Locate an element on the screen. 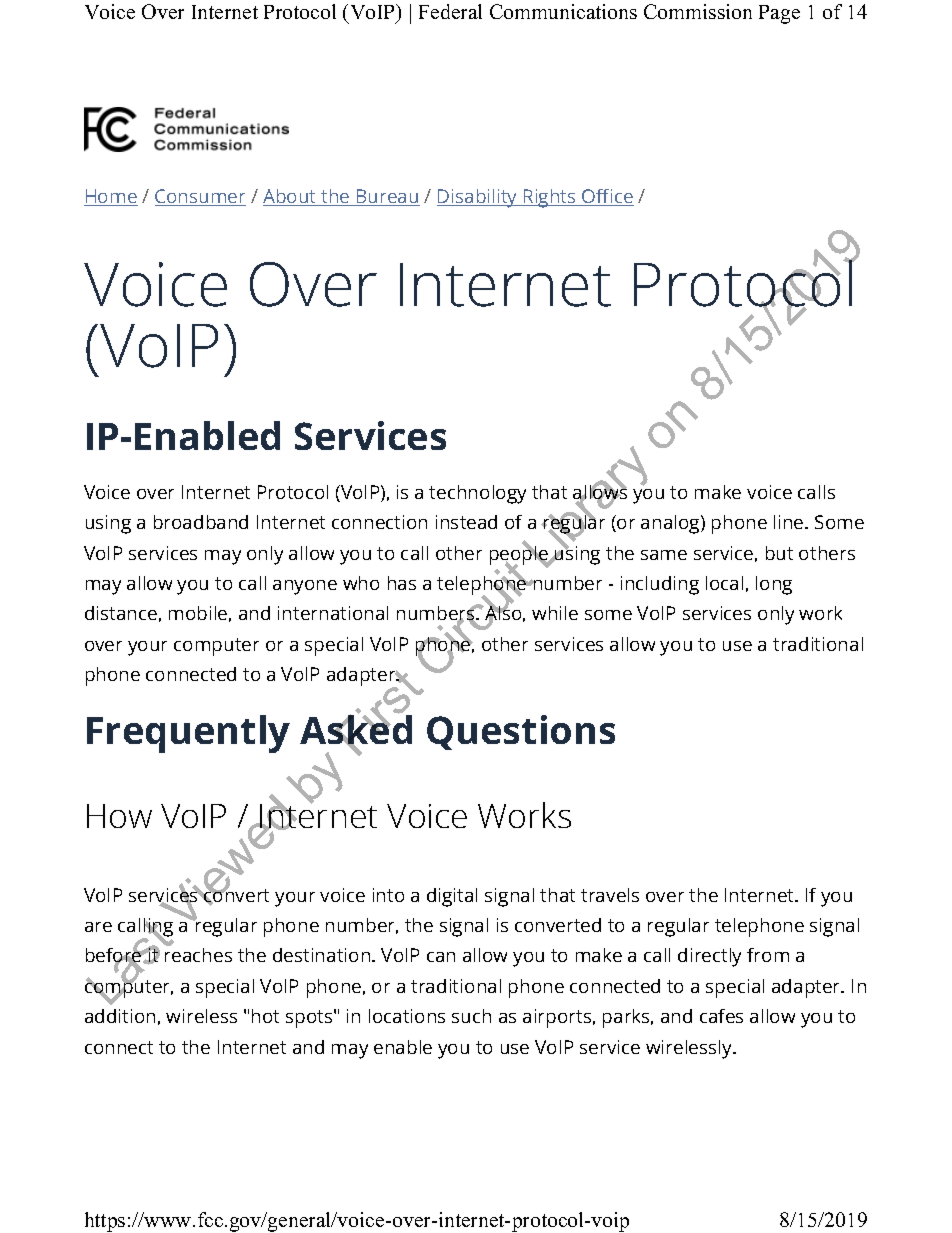 The image size is (952, 1233). Home is located at coordinates (111, 197).
